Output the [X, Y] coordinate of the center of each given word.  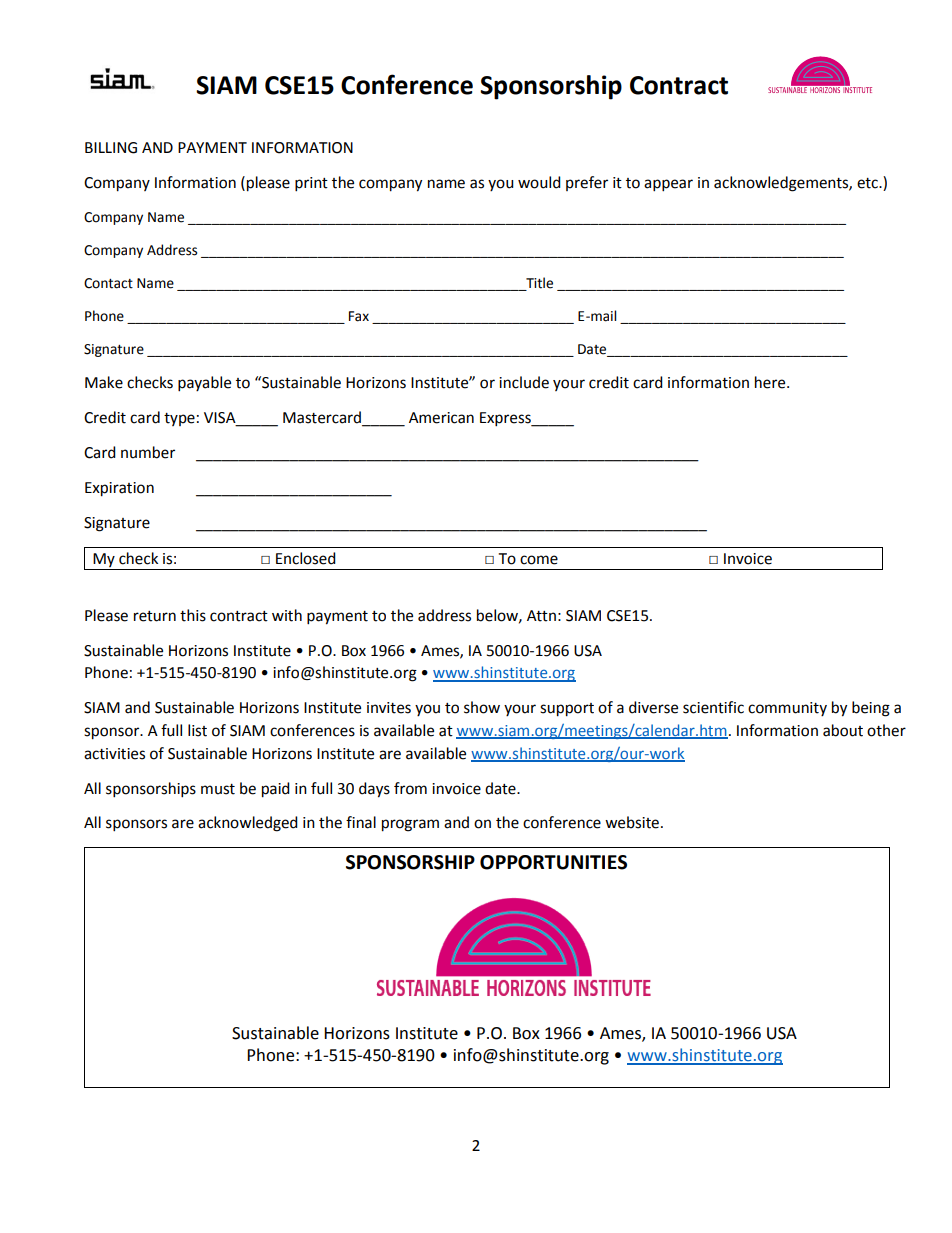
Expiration [119, 489]
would [539, 182]
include [524, 382]
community [787, 709]
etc [868, 183]
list [197, 730]
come [539, 560]
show [482, 707]
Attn [541, 616]
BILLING [111, 148]
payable [204, 384]
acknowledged [248, 824]
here [771, 382]
